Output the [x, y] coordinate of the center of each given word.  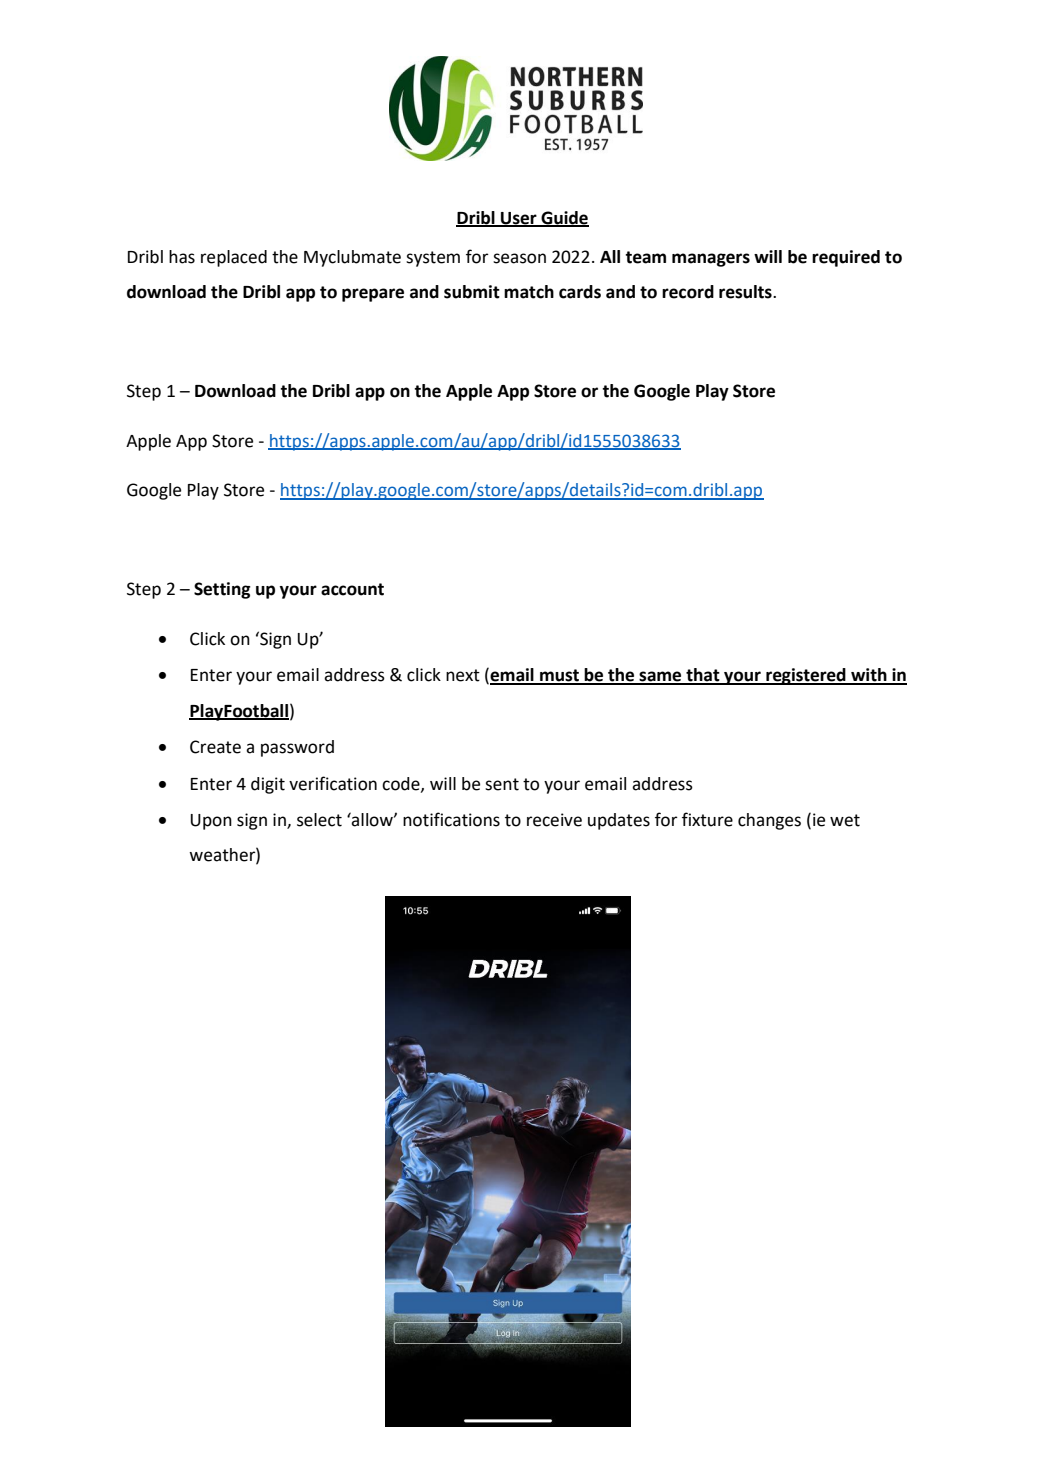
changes [769, 821]
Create [215, 747]
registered [806, 676]
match [529, 292]
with [869, 676]
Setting [222, 590]
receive [554, 820]
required [846, 258]
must [559, 676]
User [519, 219]
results [746, 292]
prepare [373, 295]
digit [268, 785]
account [352, 589]
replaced [234, 258]
